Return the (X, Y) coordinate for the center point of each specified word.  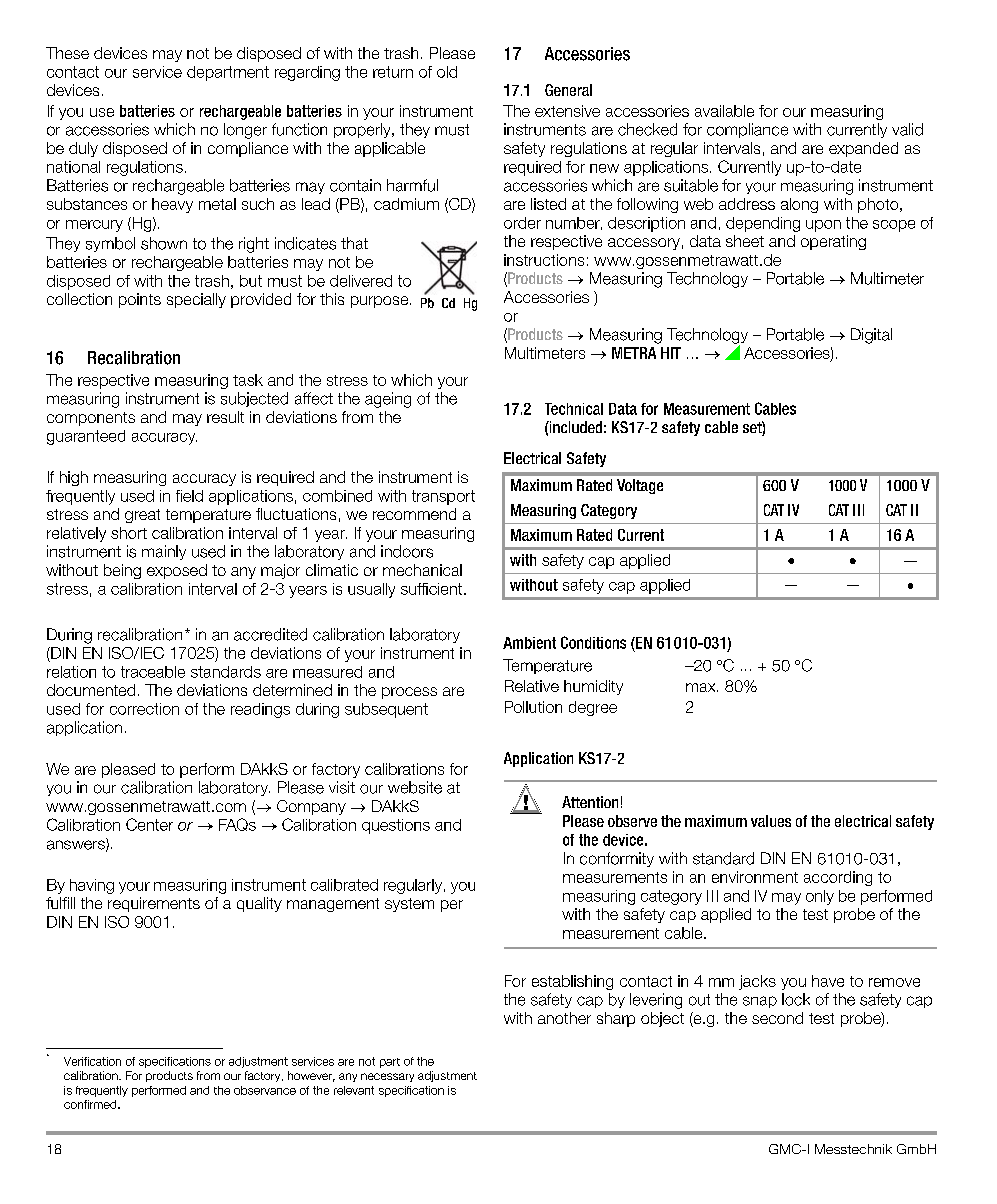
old (447, 72)
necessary (387, 1077)
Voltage (640, 486)
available (724, 111)
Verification (92, 1061)
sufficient (433, 589)
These (67, 53)
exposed (177, 571)
